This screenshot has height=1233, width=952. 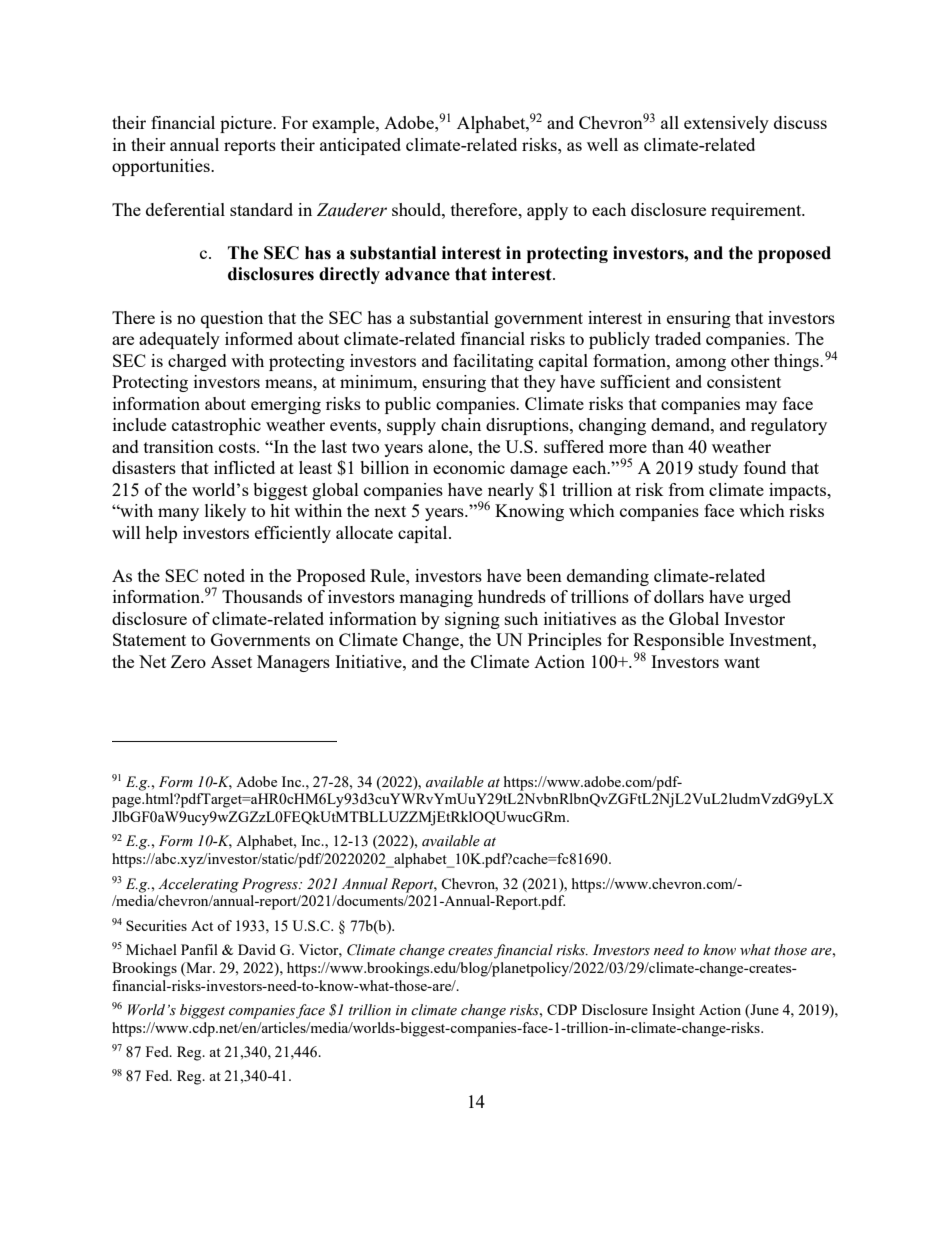 What do you see at coordinates (726, 124) in the screenshot?
I see `extensively` at bounding box center [726, 124].
